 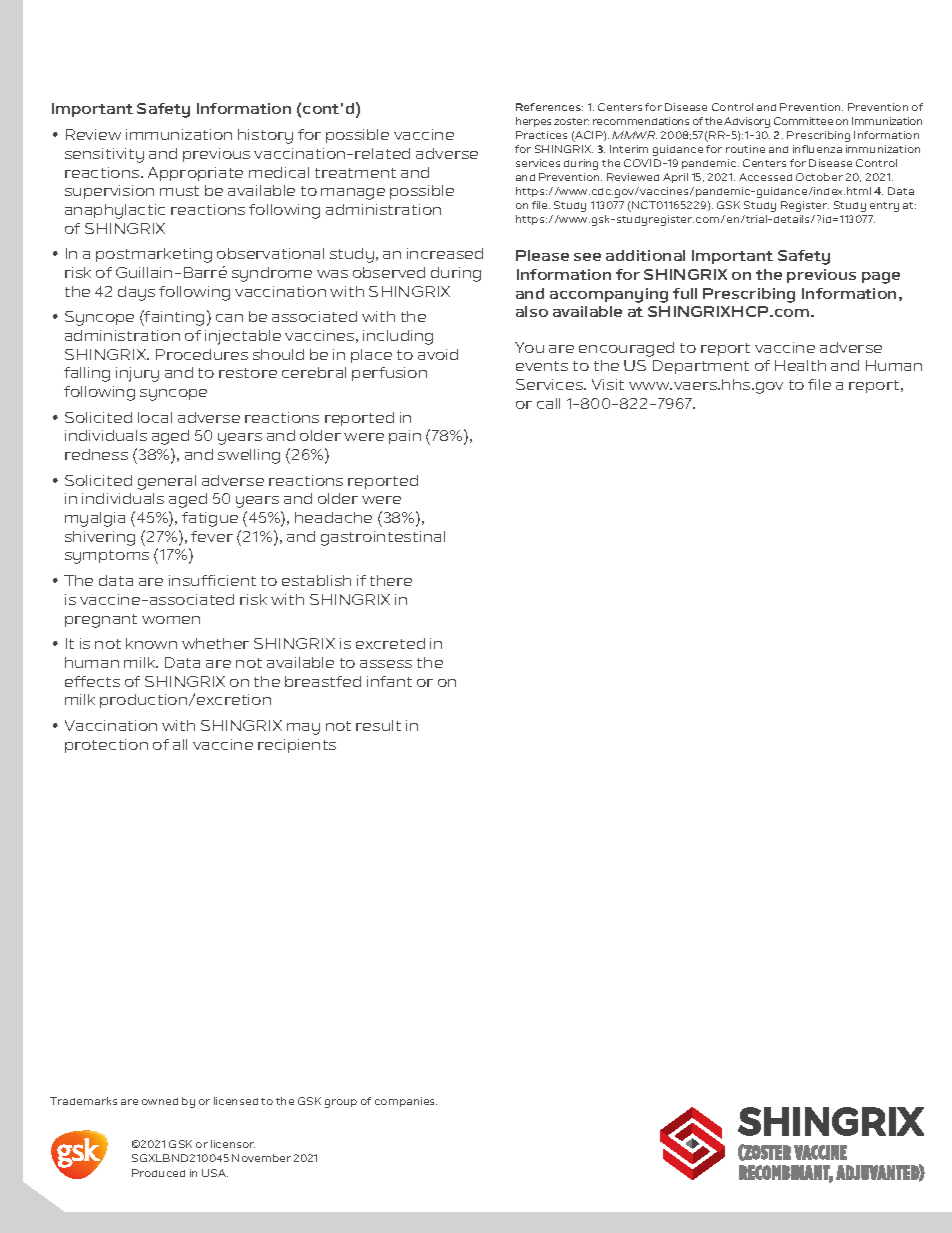 What do you see at coordinates (817, 149) in the screenshot?
I see `influenza` at bounding box center [817, 149].
